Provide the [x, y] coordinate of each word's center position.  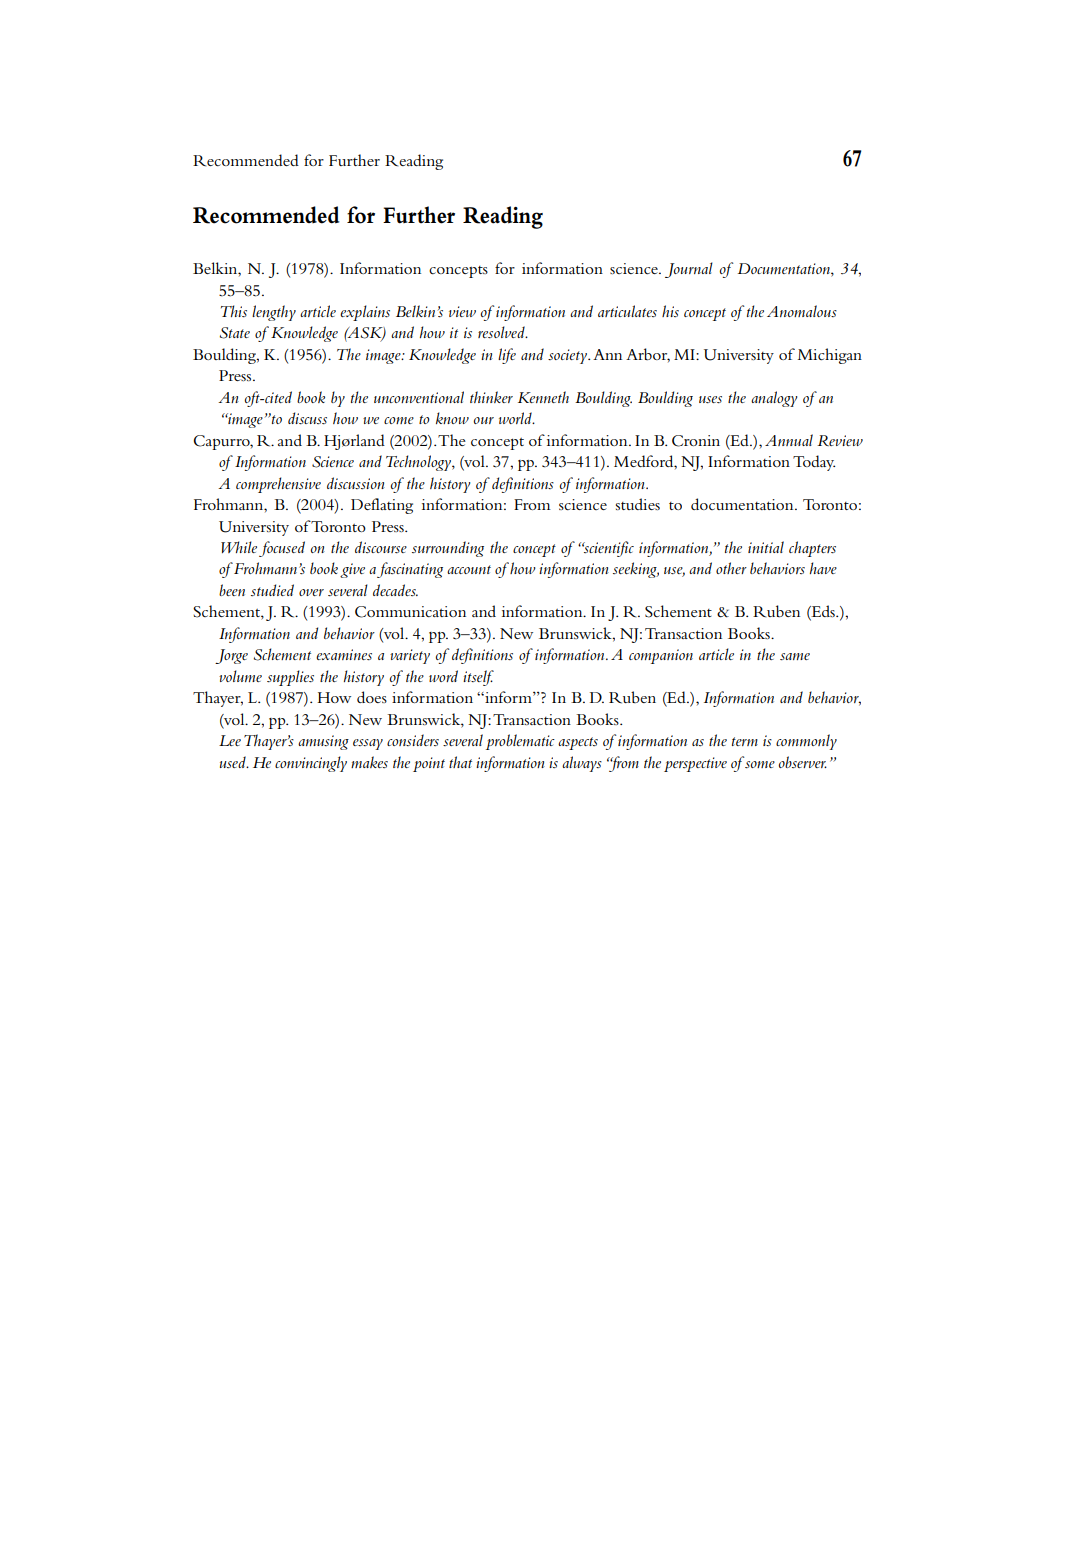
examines [344, 654]
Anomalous [802, 311]
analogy [774, 399]
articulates [627, 311]
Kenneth [543, 397]
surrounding [448, 549]
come [399, 420]
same [795, 656]
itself [478, 678]
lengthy [274, 313]
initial [766, 547]
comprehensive [278, 485]
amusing [323, 742]
